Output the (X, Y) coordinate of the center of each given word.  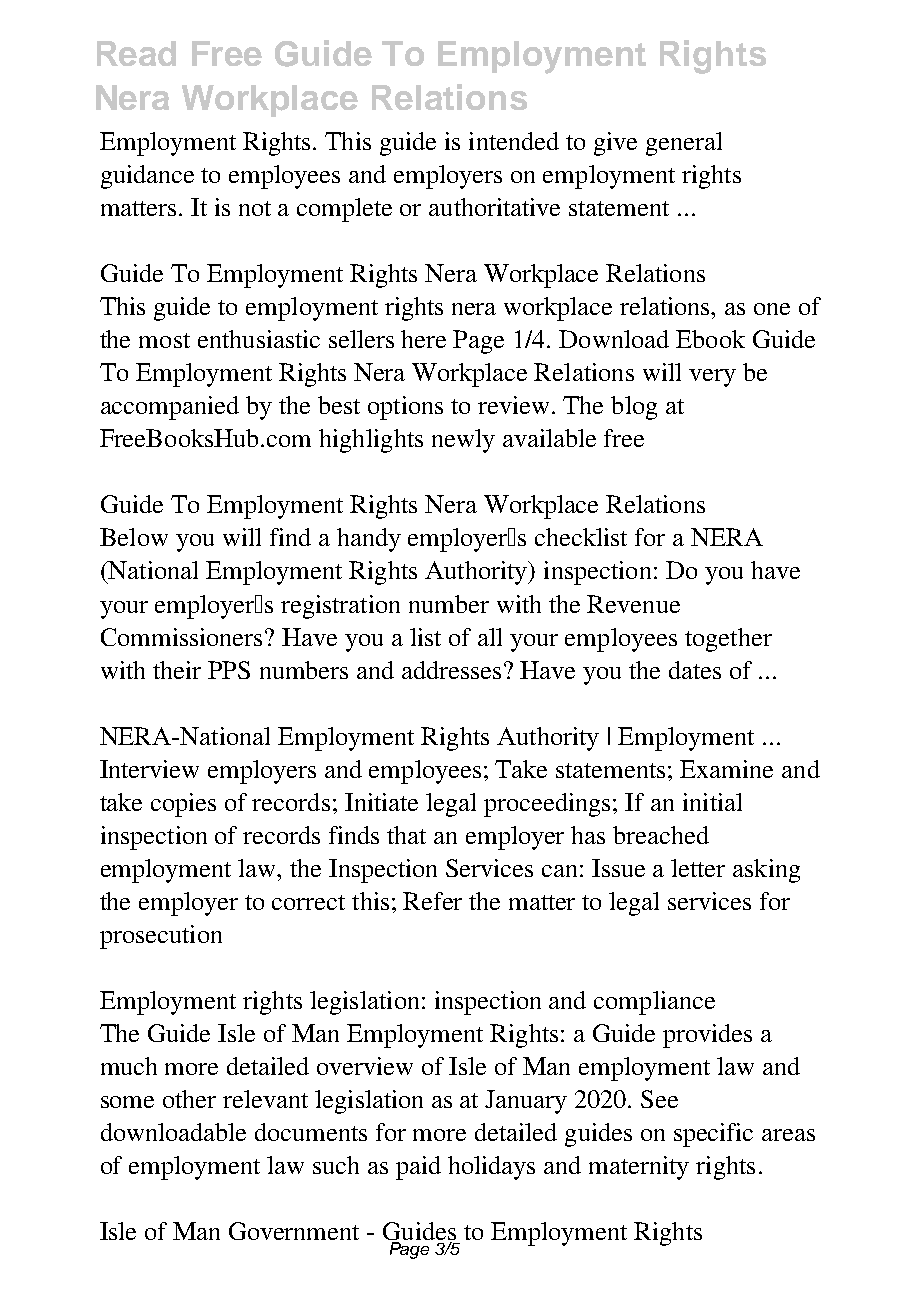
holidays (491, 1168)
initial (712, 802)
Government (294, 1231)
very (712, 378)
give (615, 144)
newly (463, 441)
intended (514, 141)
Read (136, 53)
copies (183, 805)
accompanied (170, 408)
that (406, 835)
